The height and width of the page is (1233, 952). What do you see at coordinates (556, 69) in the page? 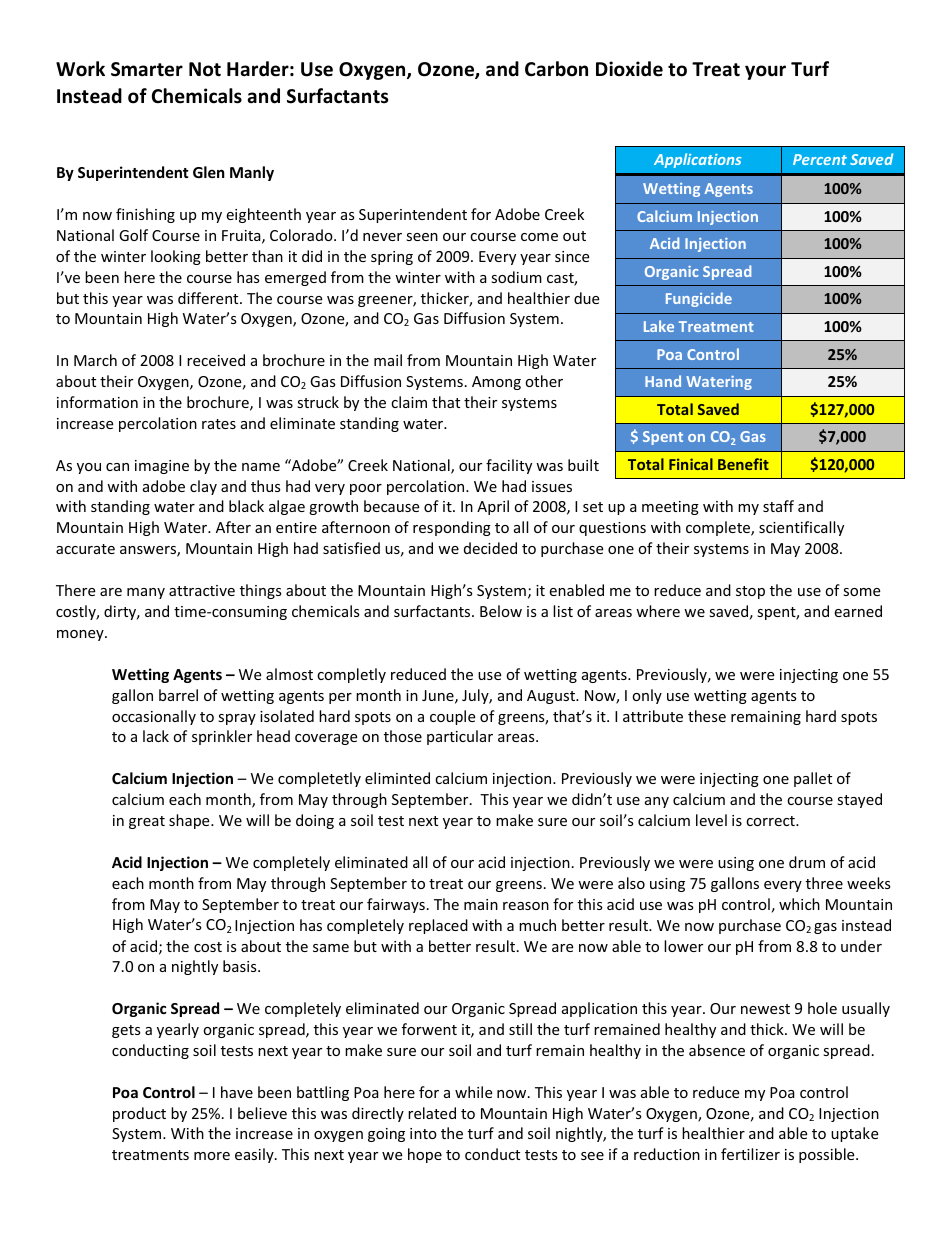
I see `Carbon` at bounding box center [556, 69].
